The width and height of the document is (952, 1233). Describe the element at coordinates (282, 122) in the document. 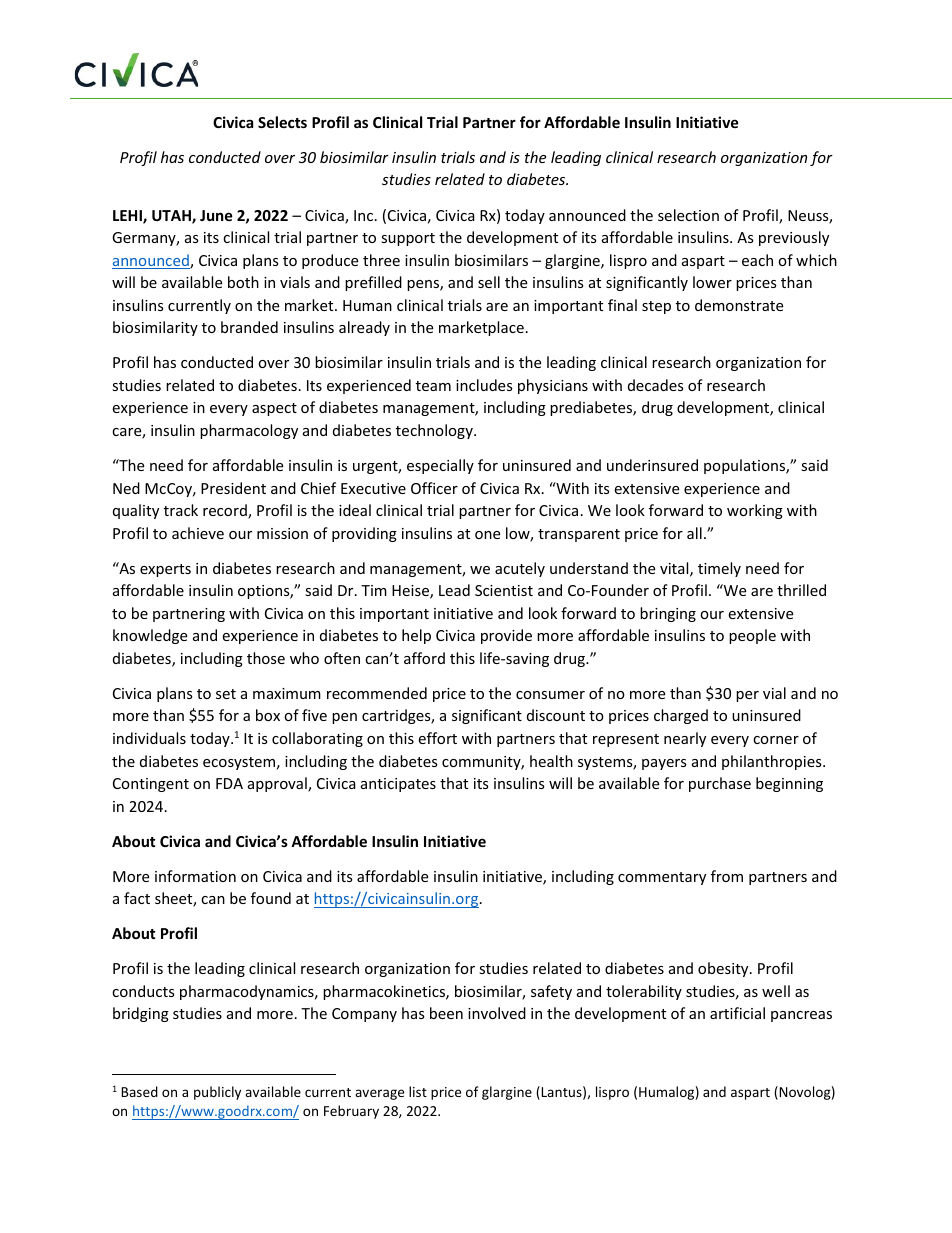

I see `Selects` at that location.
